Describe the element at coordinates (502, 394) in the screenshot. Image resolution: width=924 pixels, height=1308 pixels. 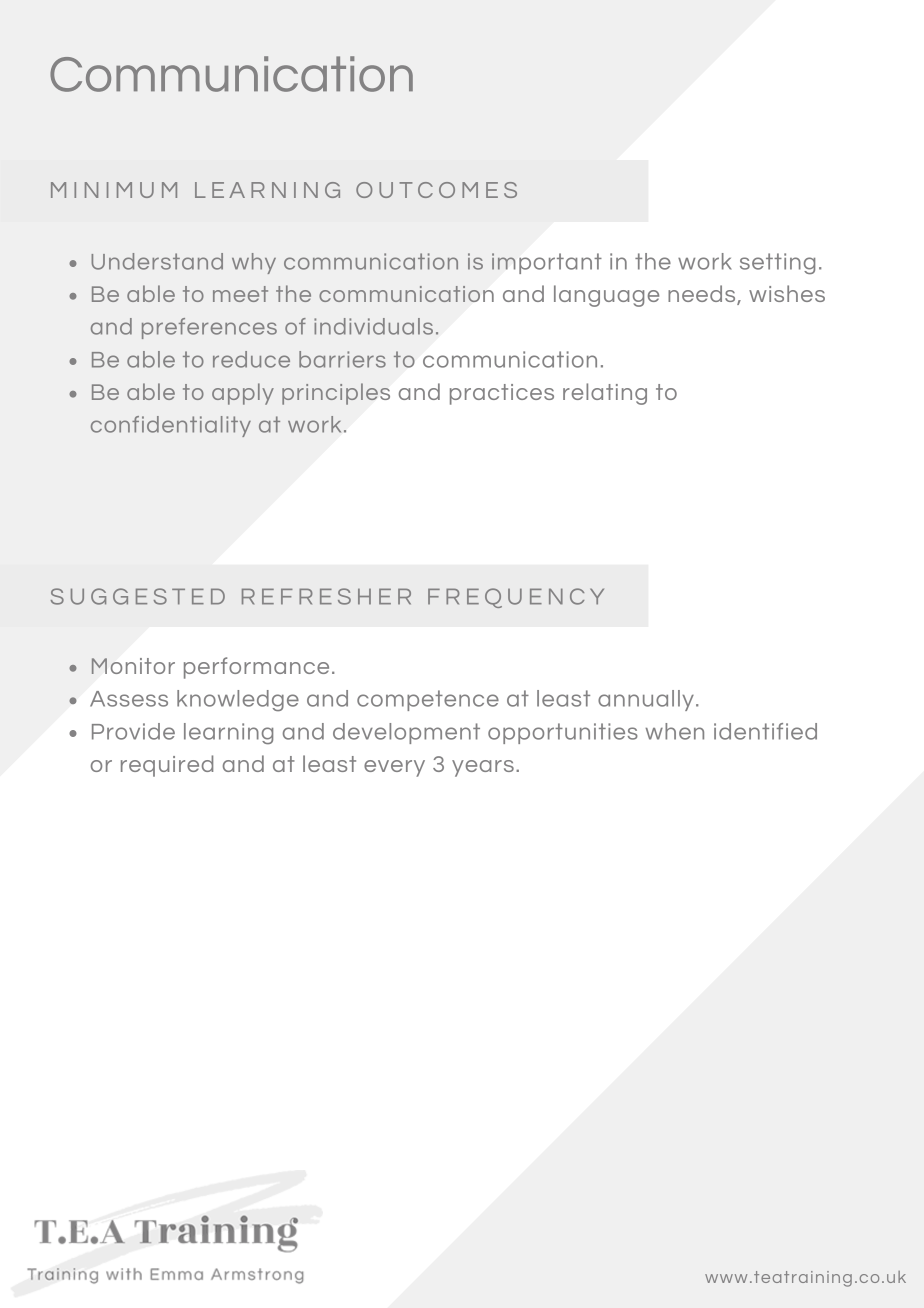
I see `practices` at that location.
